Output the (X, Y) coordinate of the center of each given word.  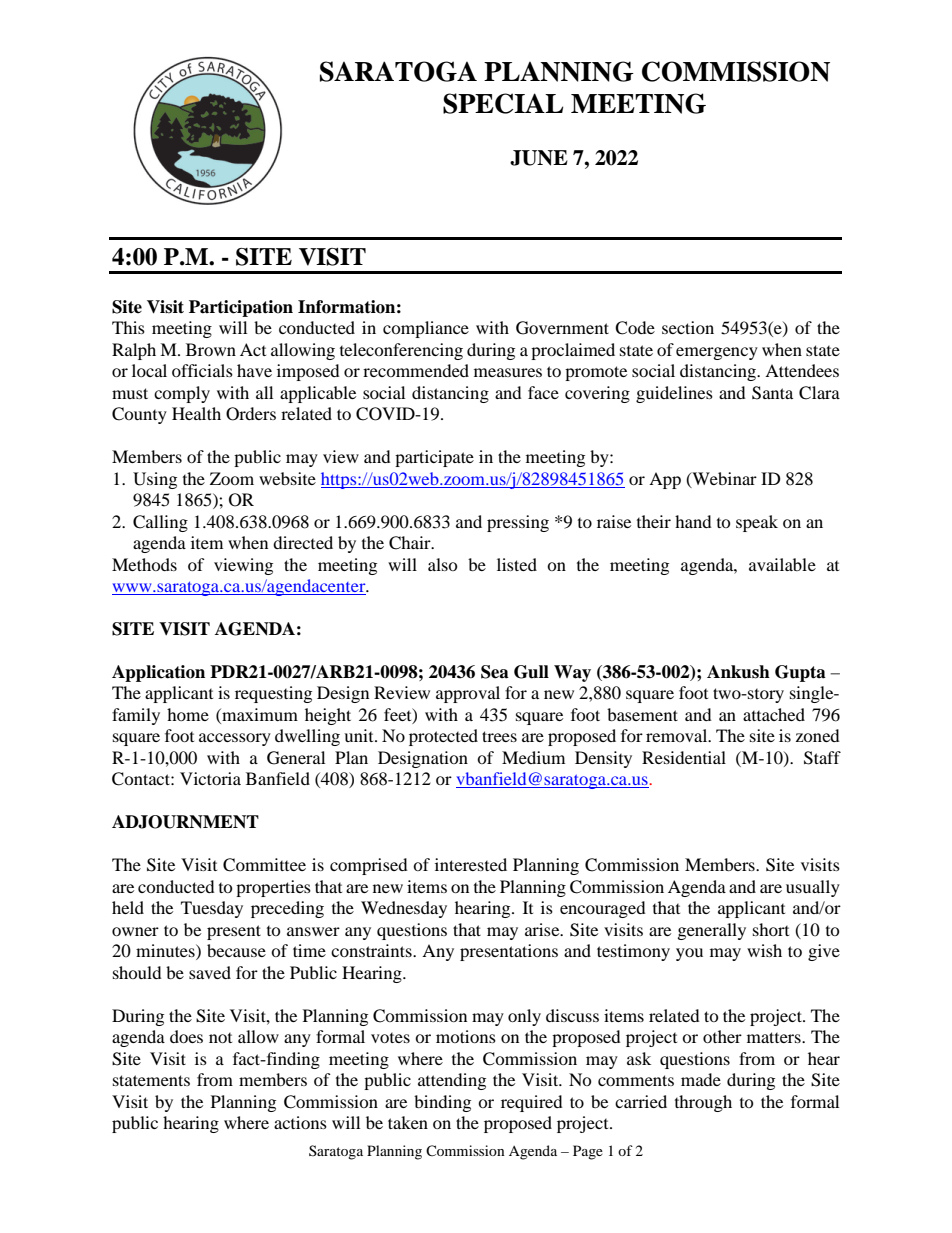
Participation (241, 308)
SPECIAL (503, 103)
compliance (426, 329)
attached (774, 714)
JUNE (539, 158)
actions (300, 1122)
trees (499, 736)
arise (543, 929)
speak (757, 523)
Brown (211, 349)
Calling (160, 523)
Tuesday (212, 909)
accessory (235, 739)
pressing (518, 523)
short (771, 929)
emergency (717, 353)
